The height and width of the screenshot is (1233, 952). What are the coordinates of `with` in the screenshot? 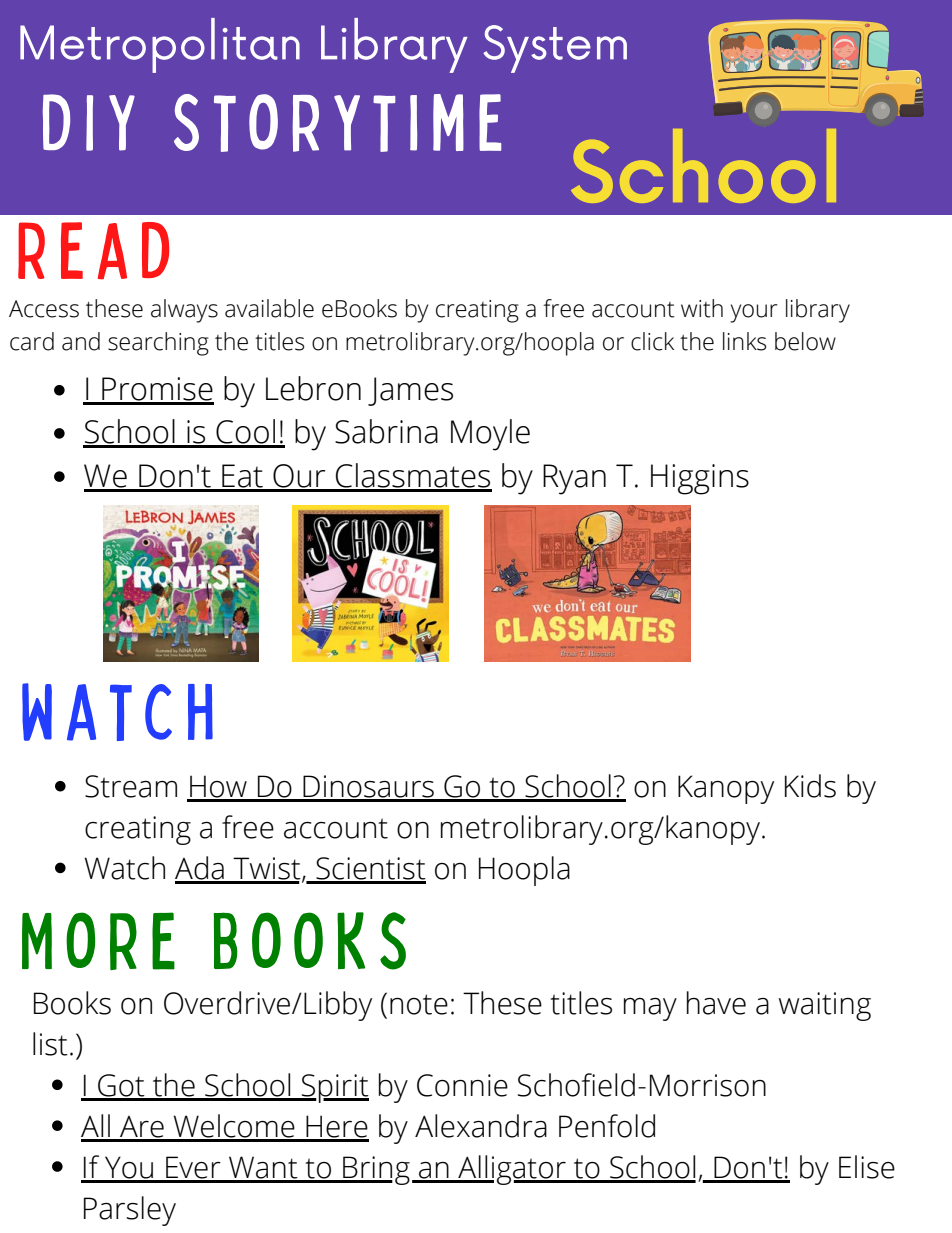 It's located at (702, 308).
